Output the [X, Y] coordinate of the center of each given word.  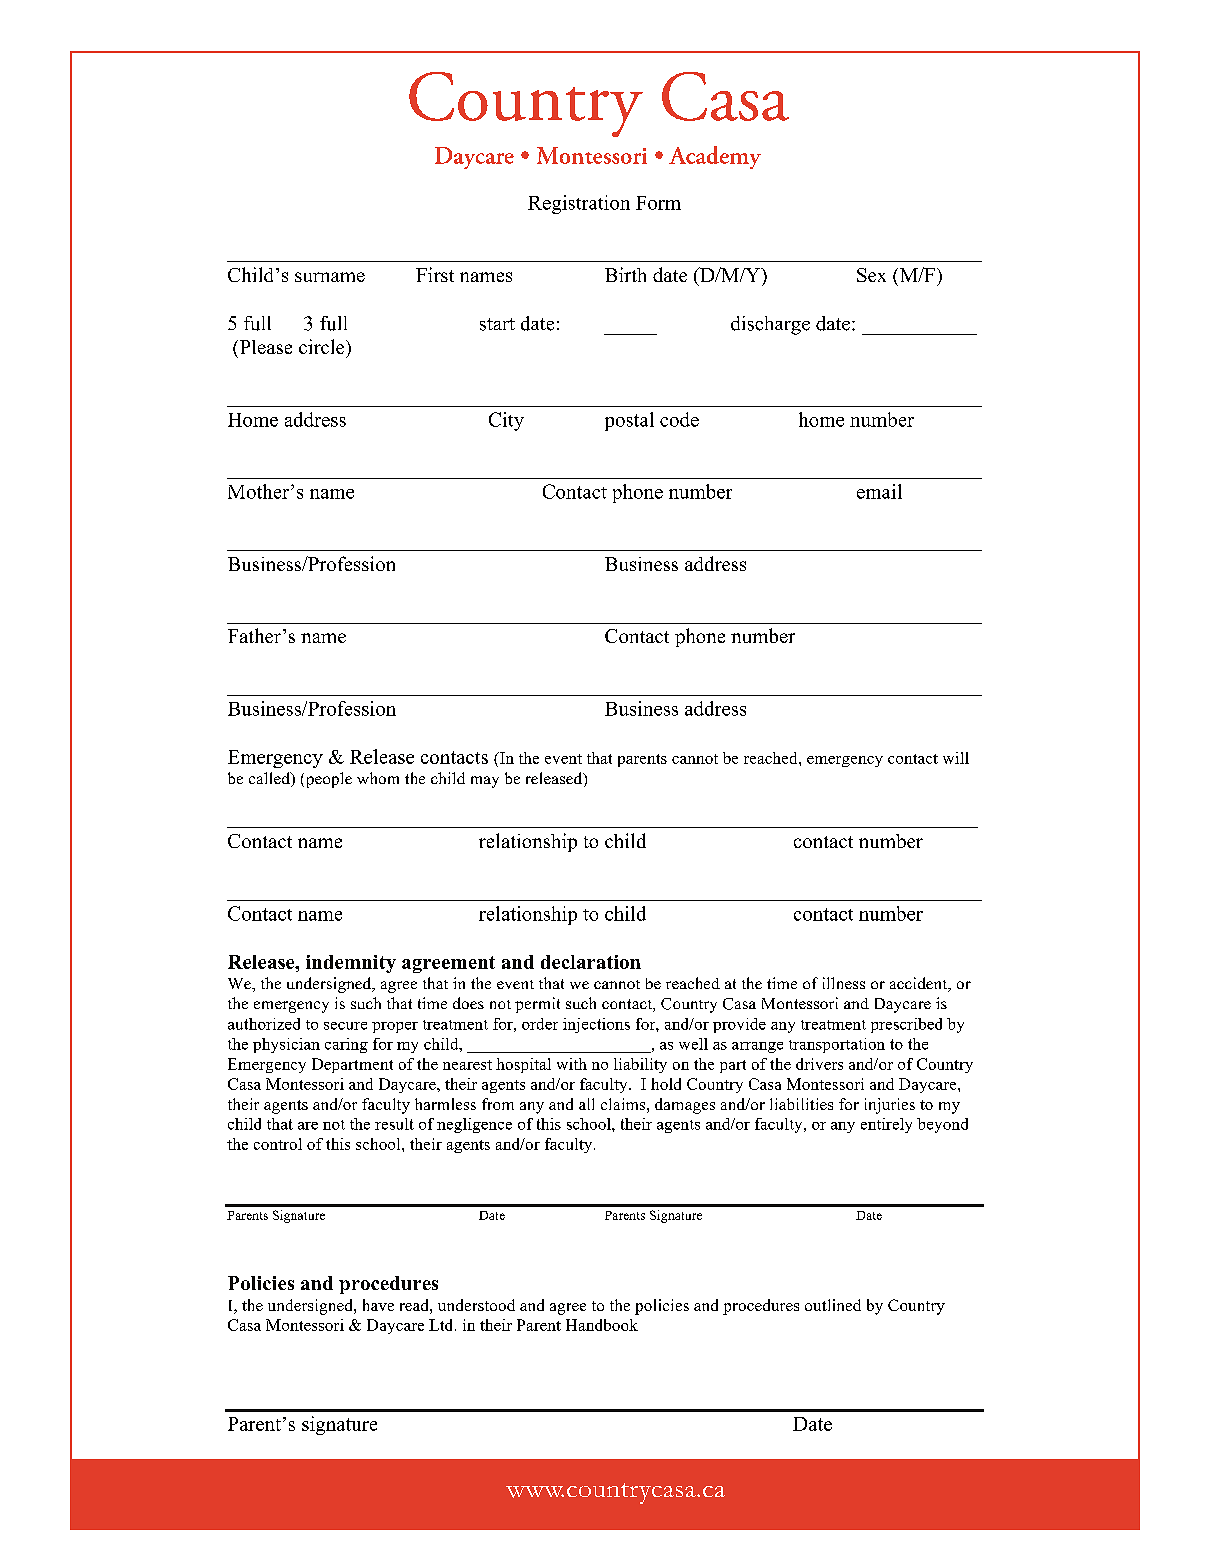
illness [844, 983]
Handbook [602, 1325]
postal [629, 421]
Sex [871, 275]
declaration [591, 962]
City [506, 421]
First [435, 274]
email [879, 491]
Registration [579, 204]
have [378, 1305]
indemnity [351, 964]
